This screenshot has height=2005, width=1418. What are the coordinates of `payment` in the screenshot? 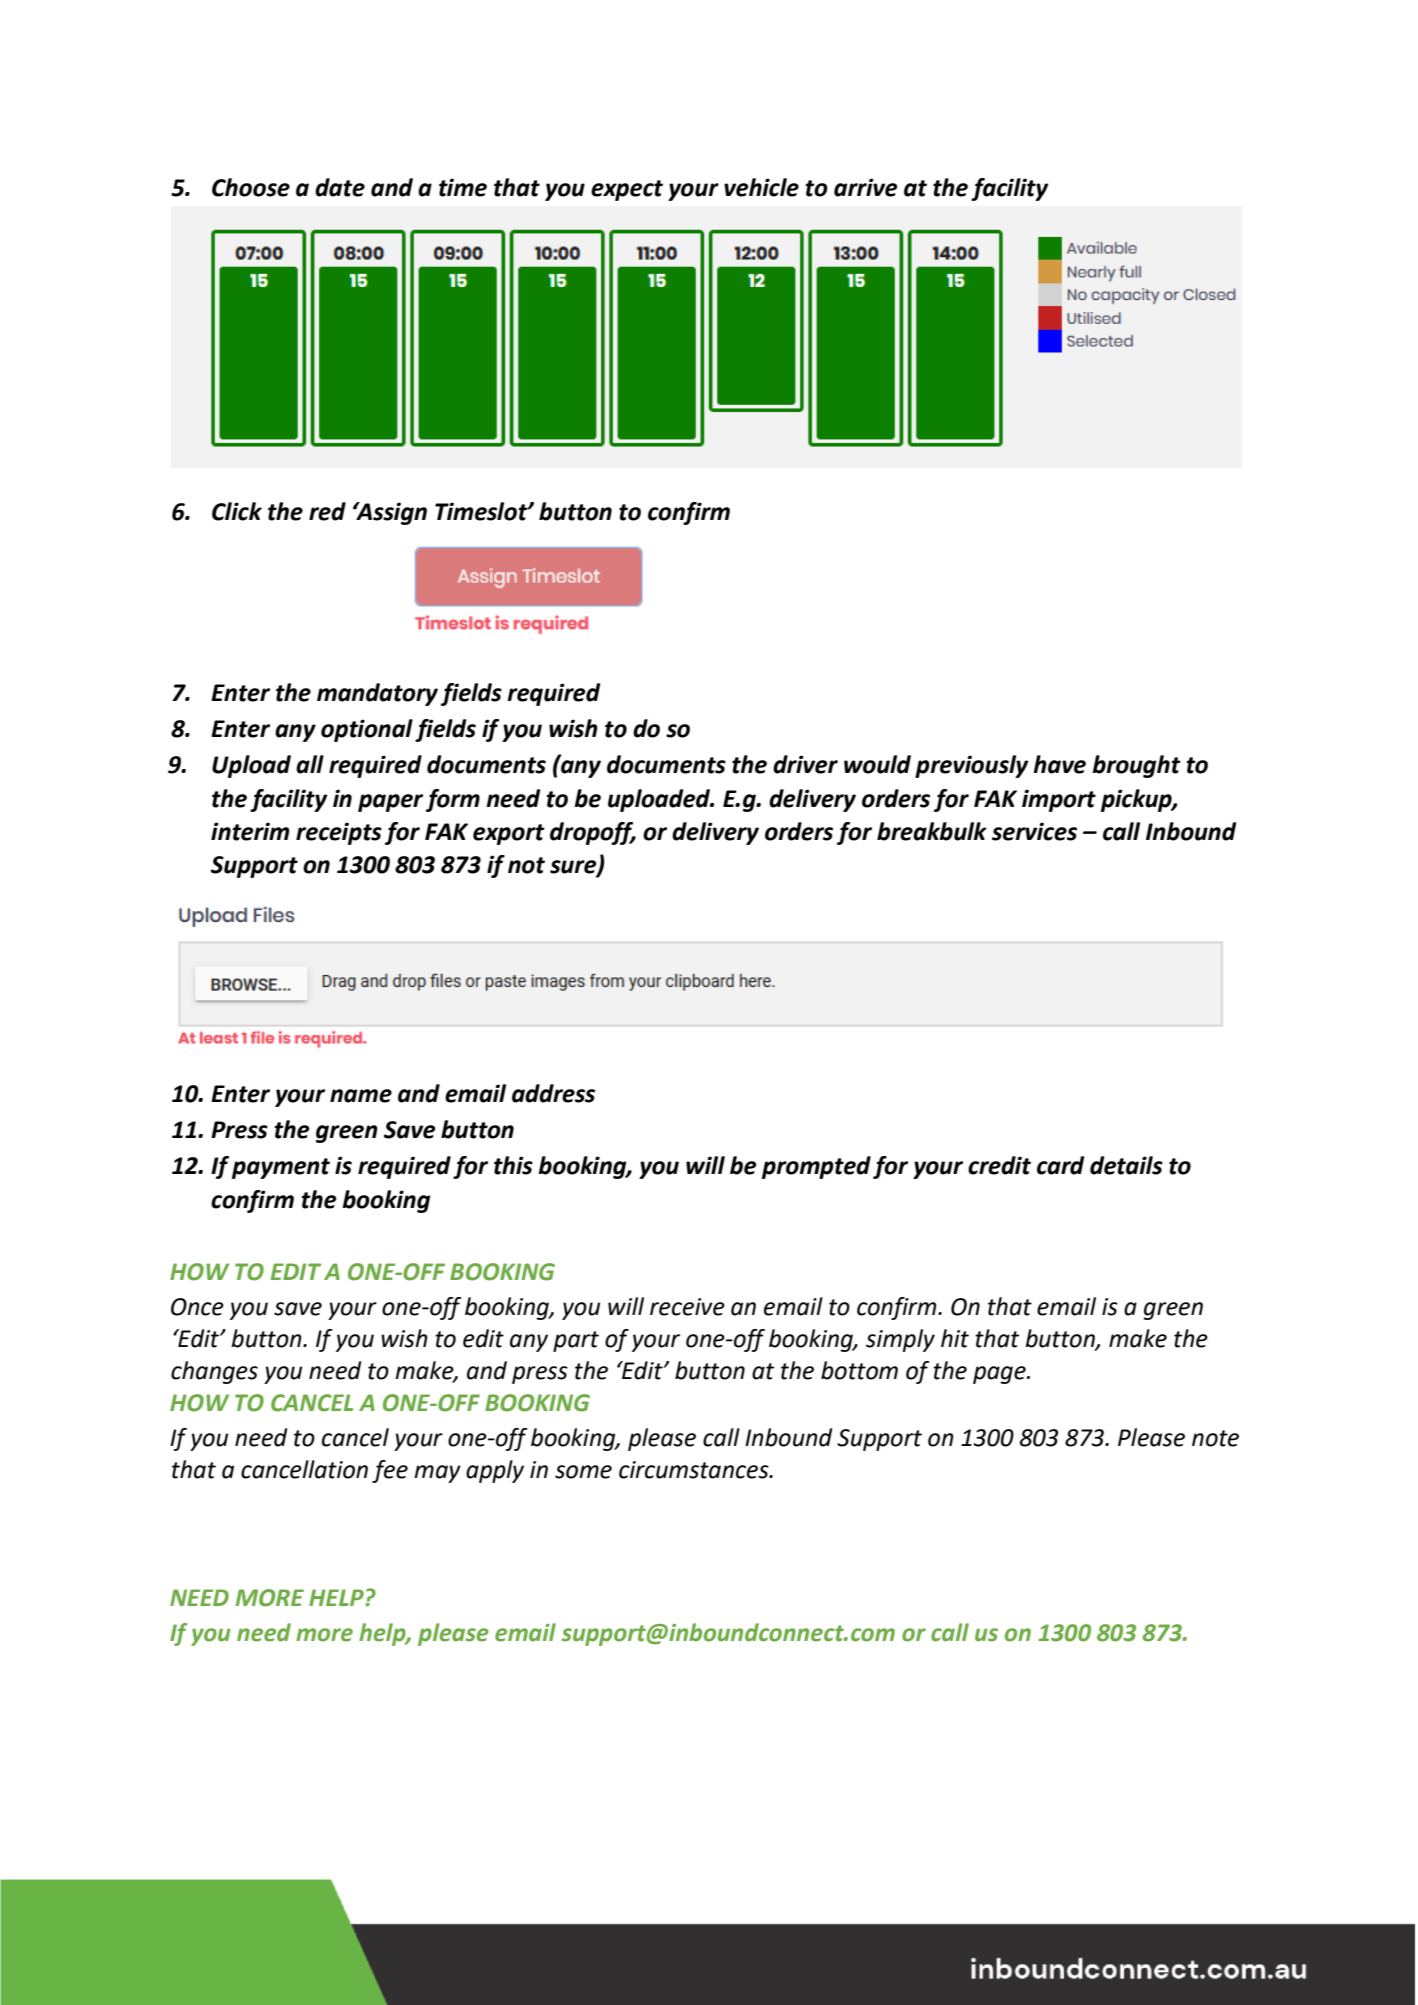 It's located at (281, 1168).
